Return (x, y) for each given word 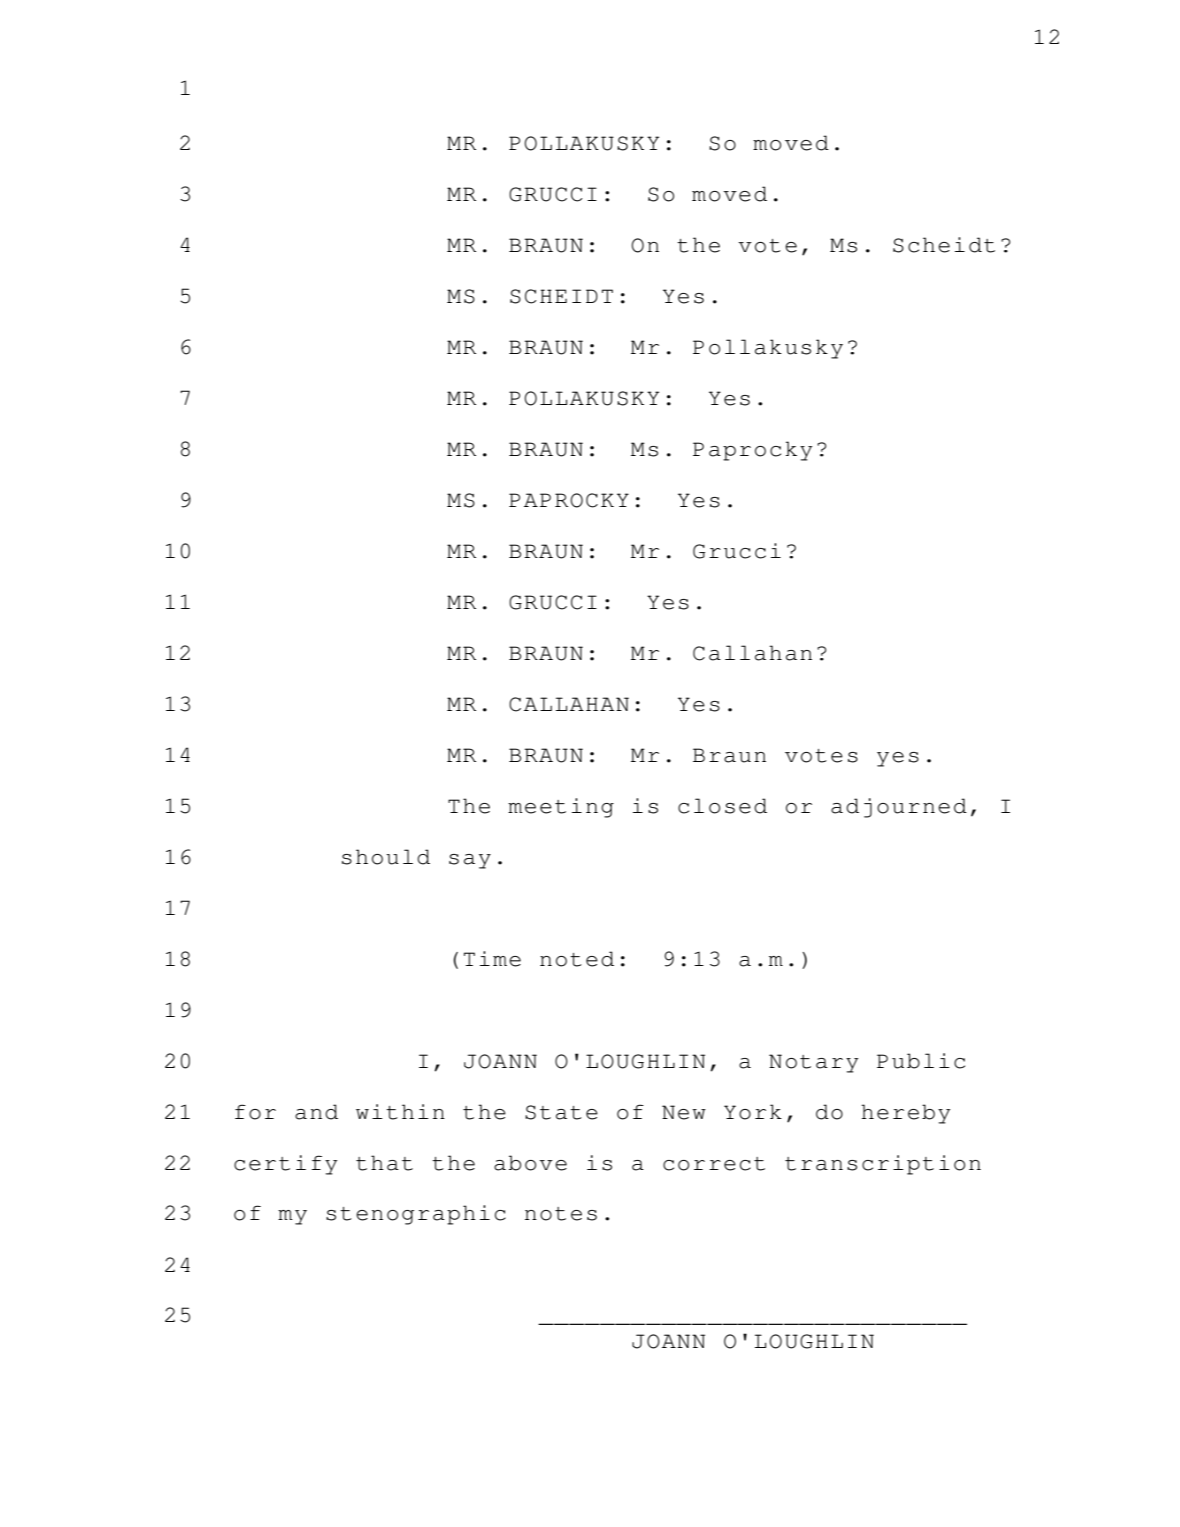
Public (921, 1061)
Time (492, 959)
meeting (561, 808)
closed (722, 806)
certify (285, 1165)
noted (577, 959)
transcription (883, 1165)
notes (561, 1214)
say (470, 861)
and (316, 1112)
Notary (813, 1063)
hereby (905, 1114)
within (400, 1112)
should (386, 857)
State (561, 1112)
